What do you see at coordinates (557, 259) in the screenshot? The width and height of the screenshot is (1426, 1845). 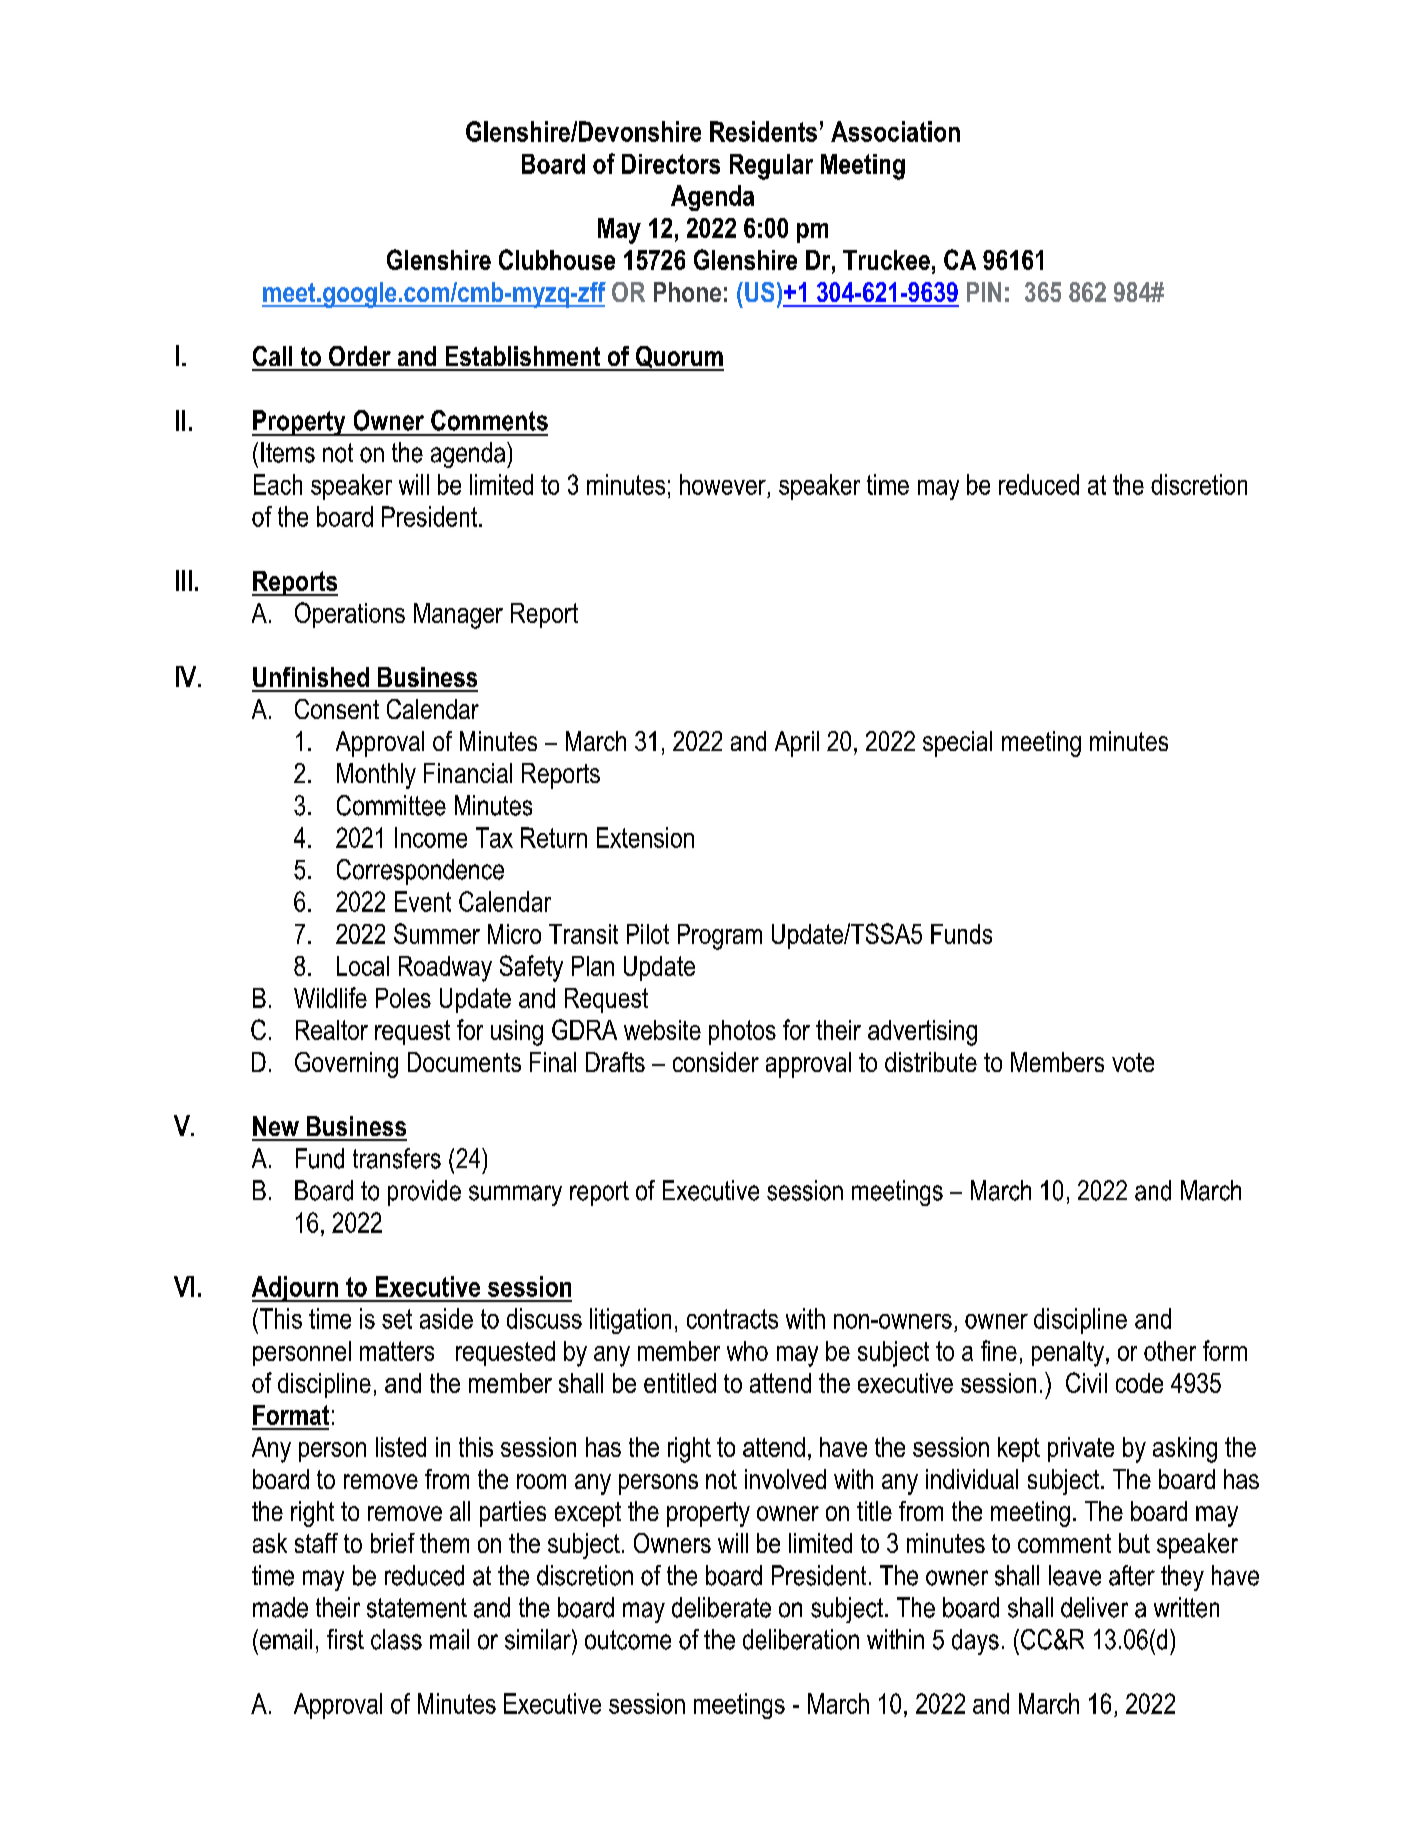 I see `Clubhouse` at bounding box center [557, 259].
